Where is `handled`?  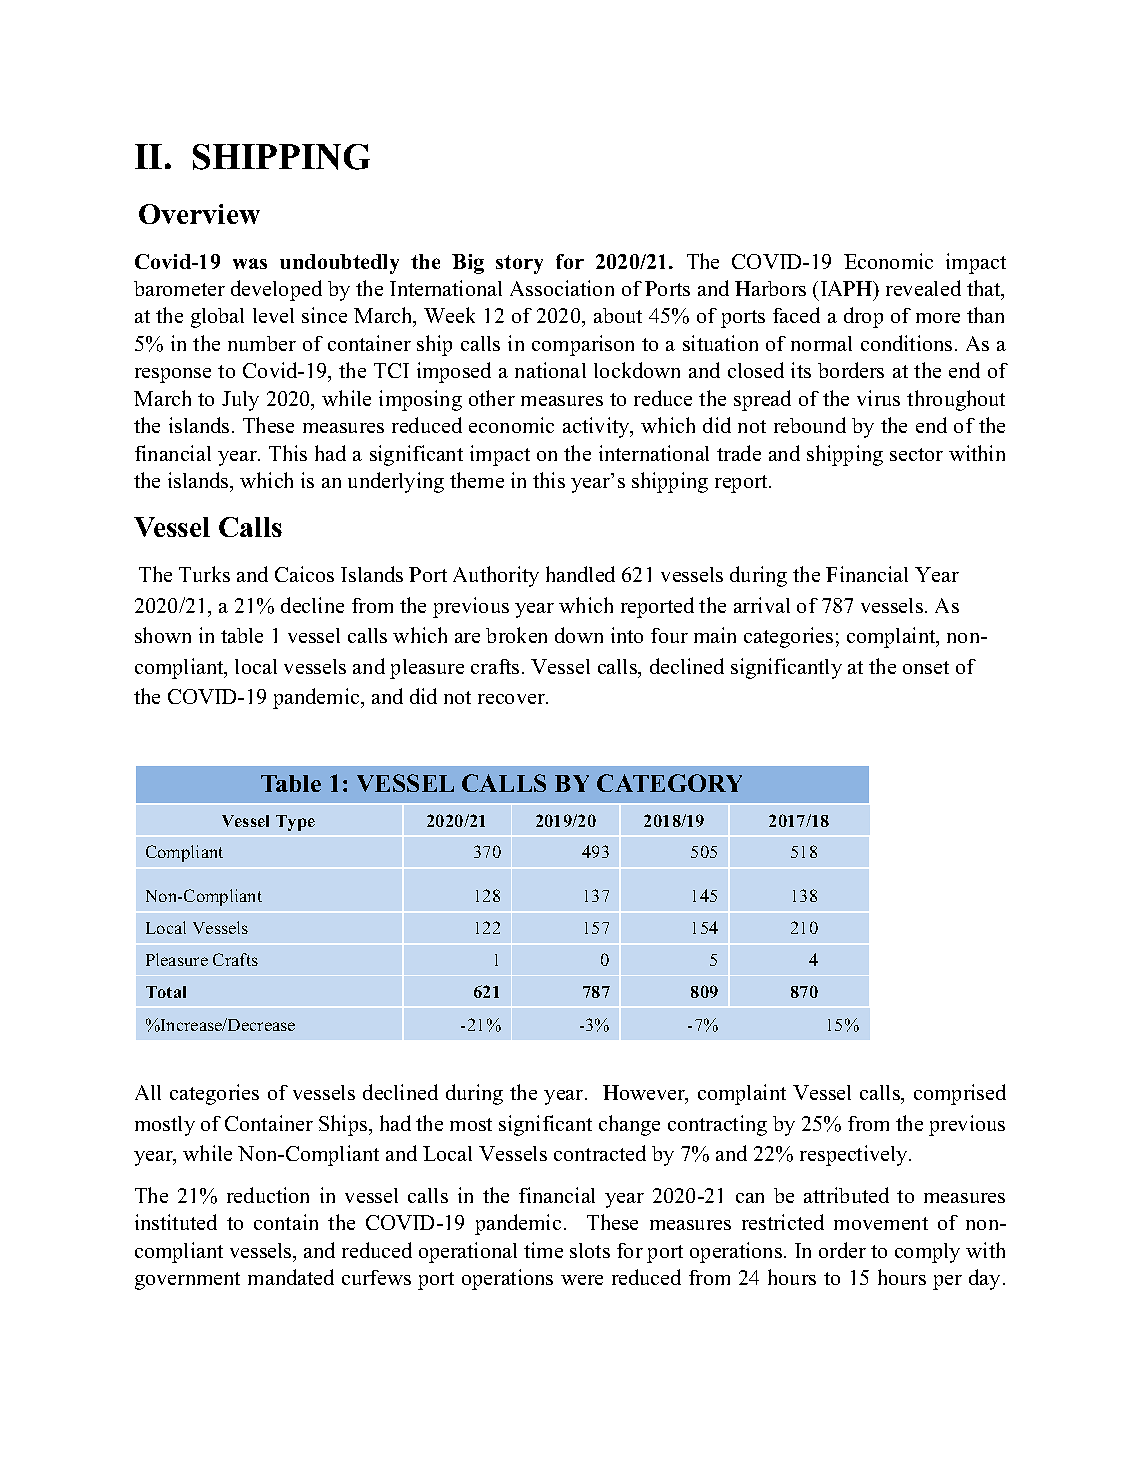
handled is located at coordinates (580, 574).
